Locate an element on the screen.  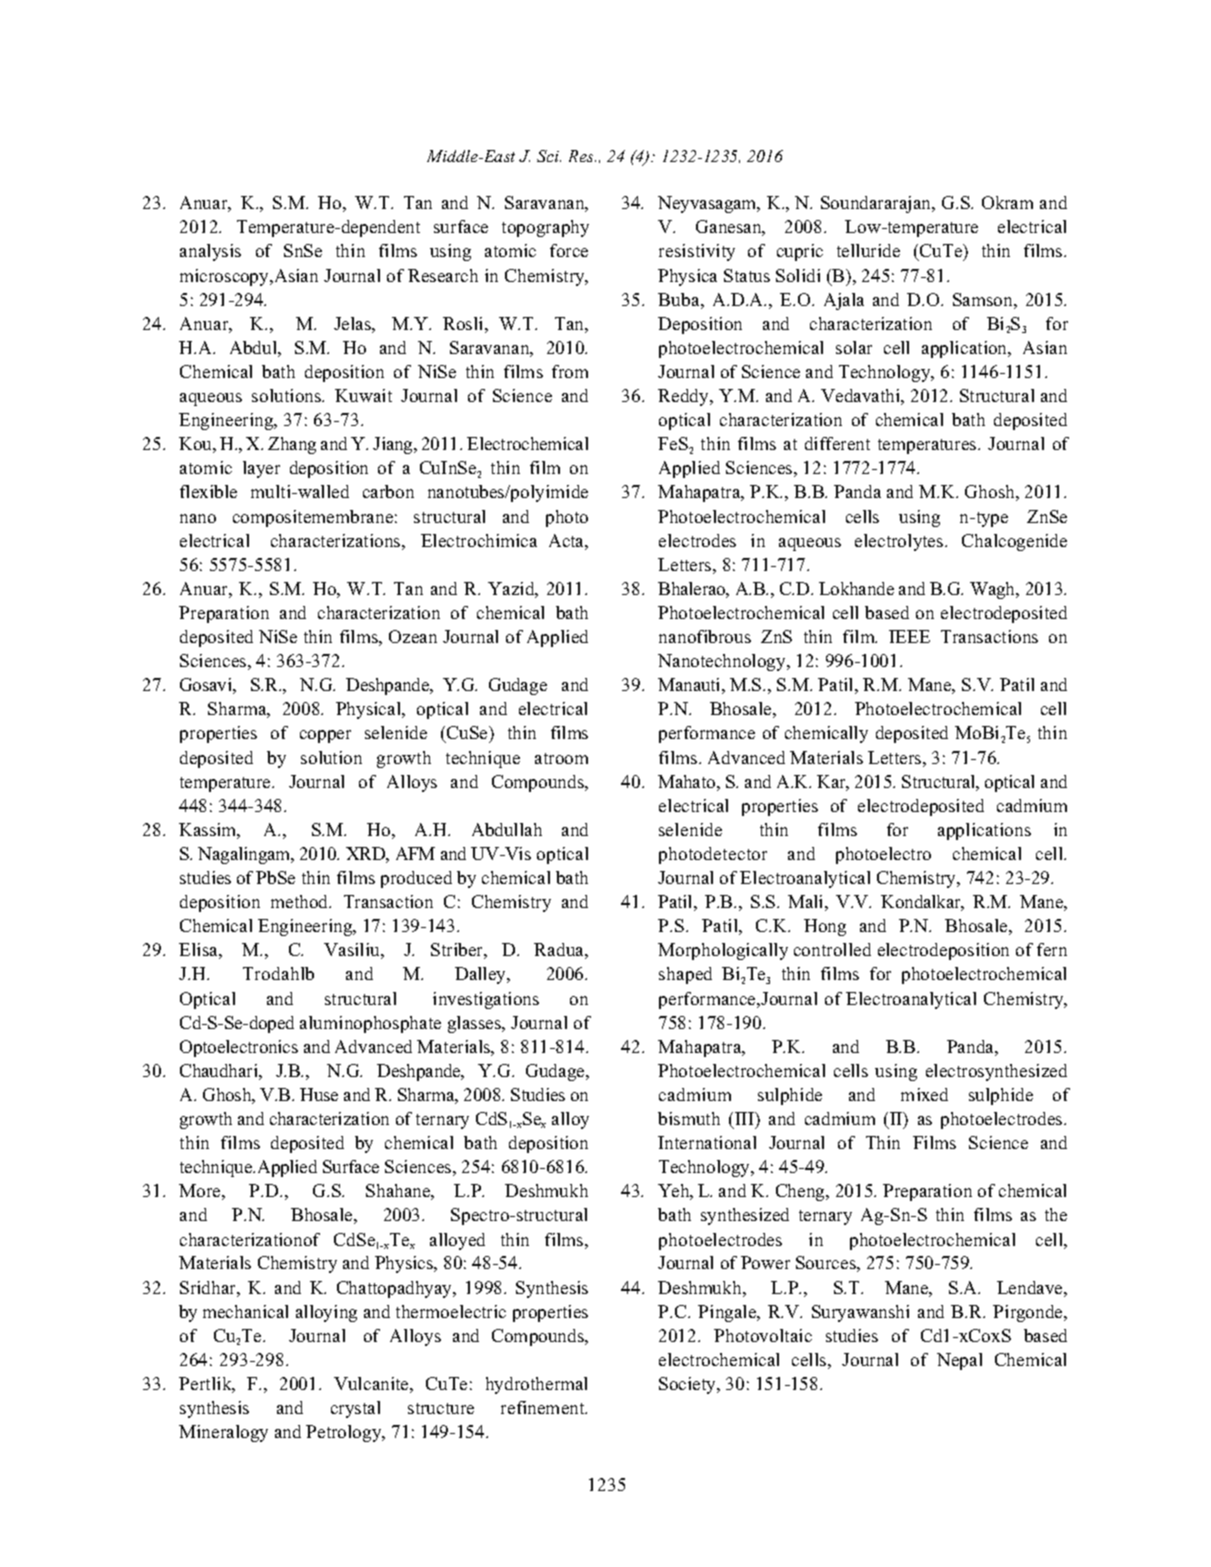
bismuth is located at coordinates (689, 1118).
